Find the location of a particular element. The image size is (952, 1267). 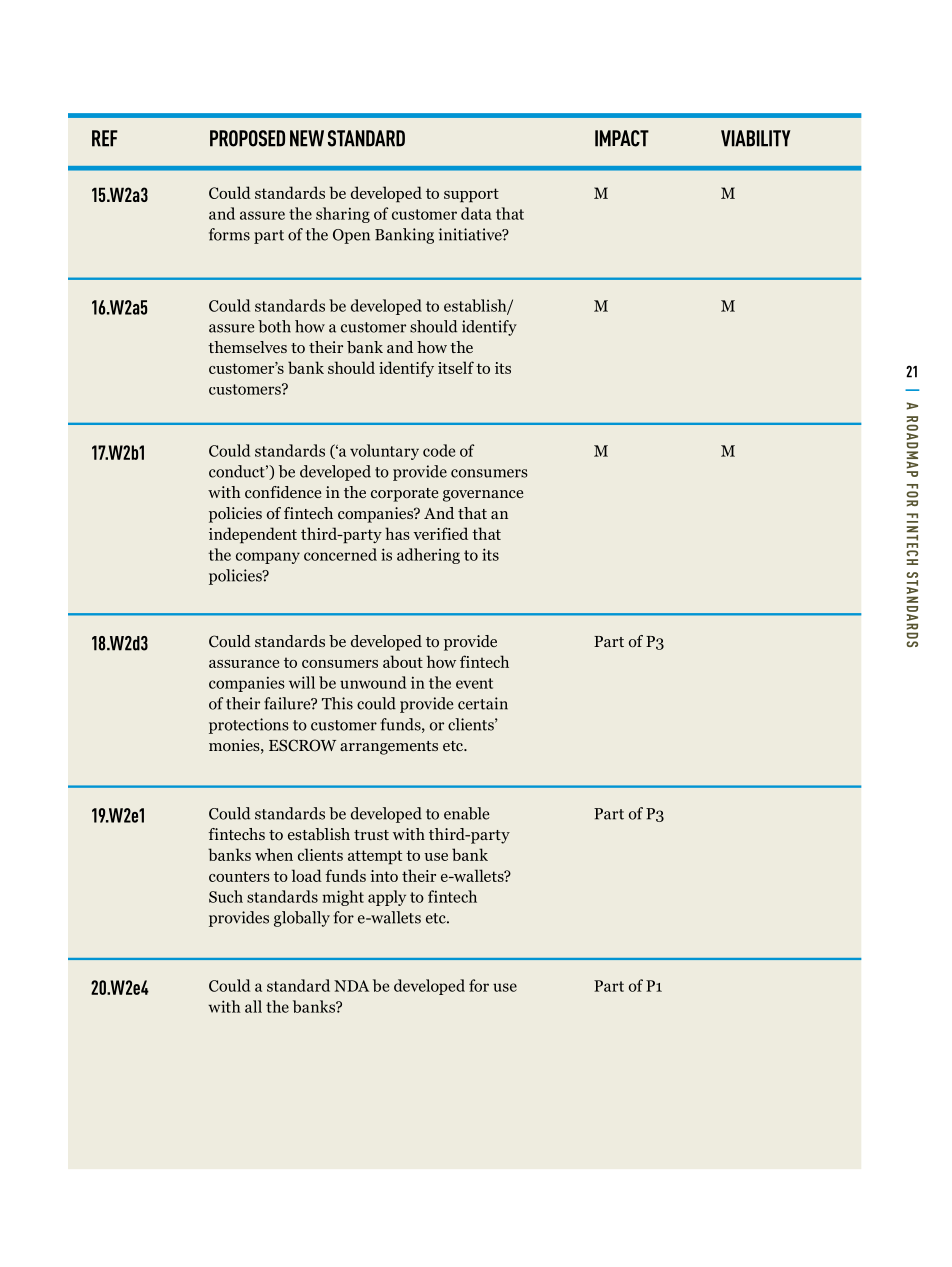

might is located at coordinates (343, 898).
